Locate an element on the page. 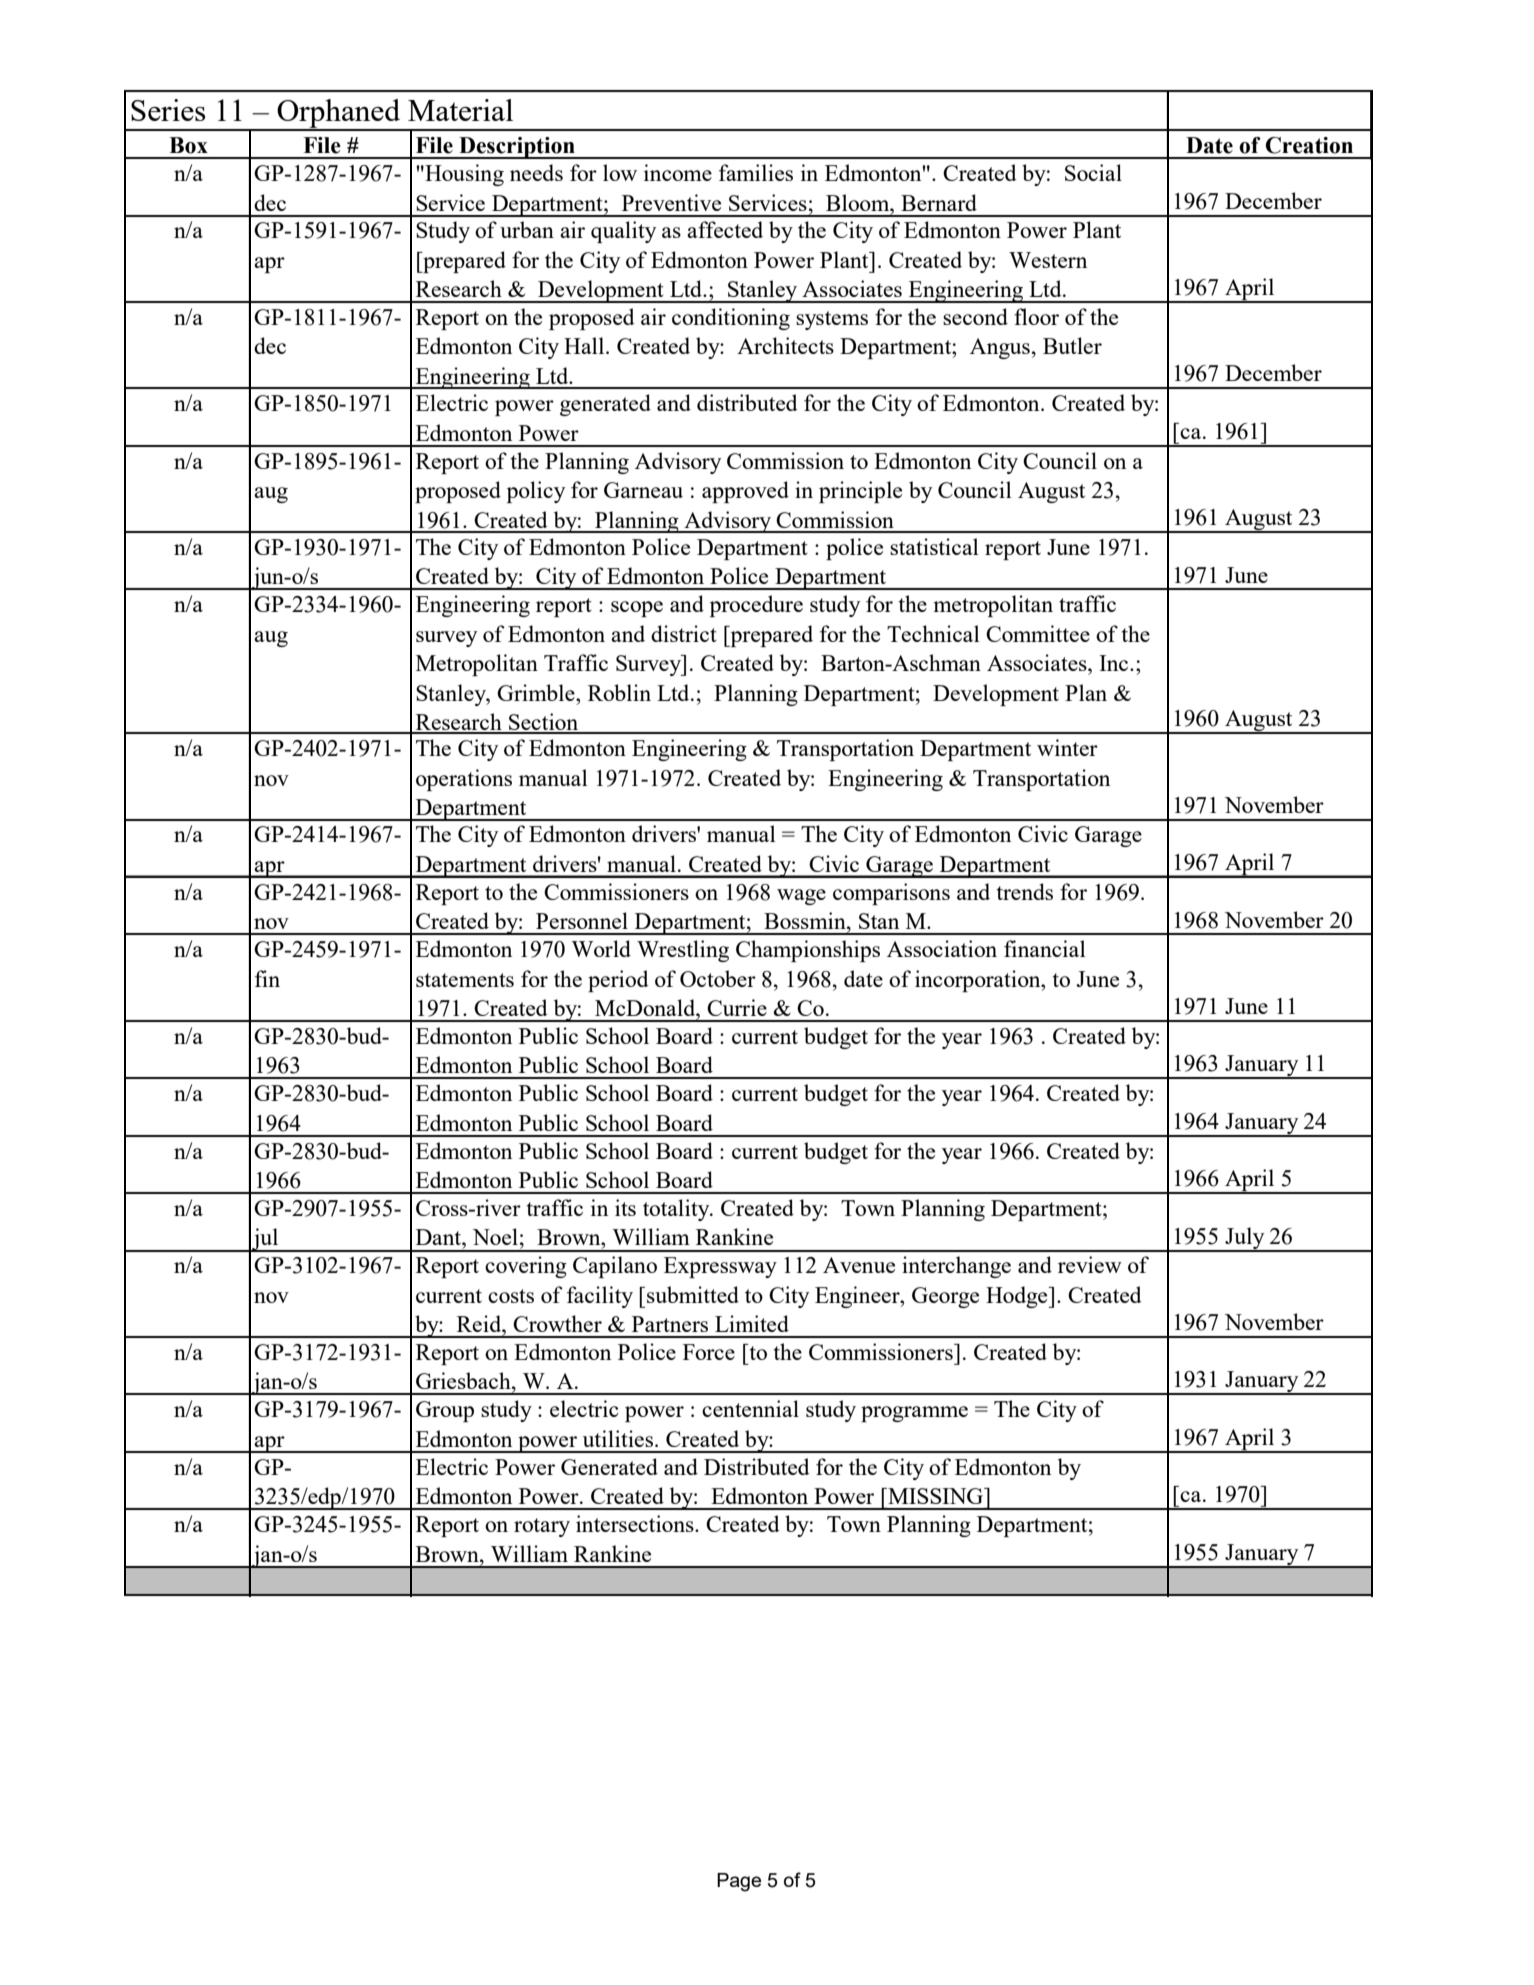 This image has width=1534, height=1985. rotary is located at coordinates (542, 1527).
